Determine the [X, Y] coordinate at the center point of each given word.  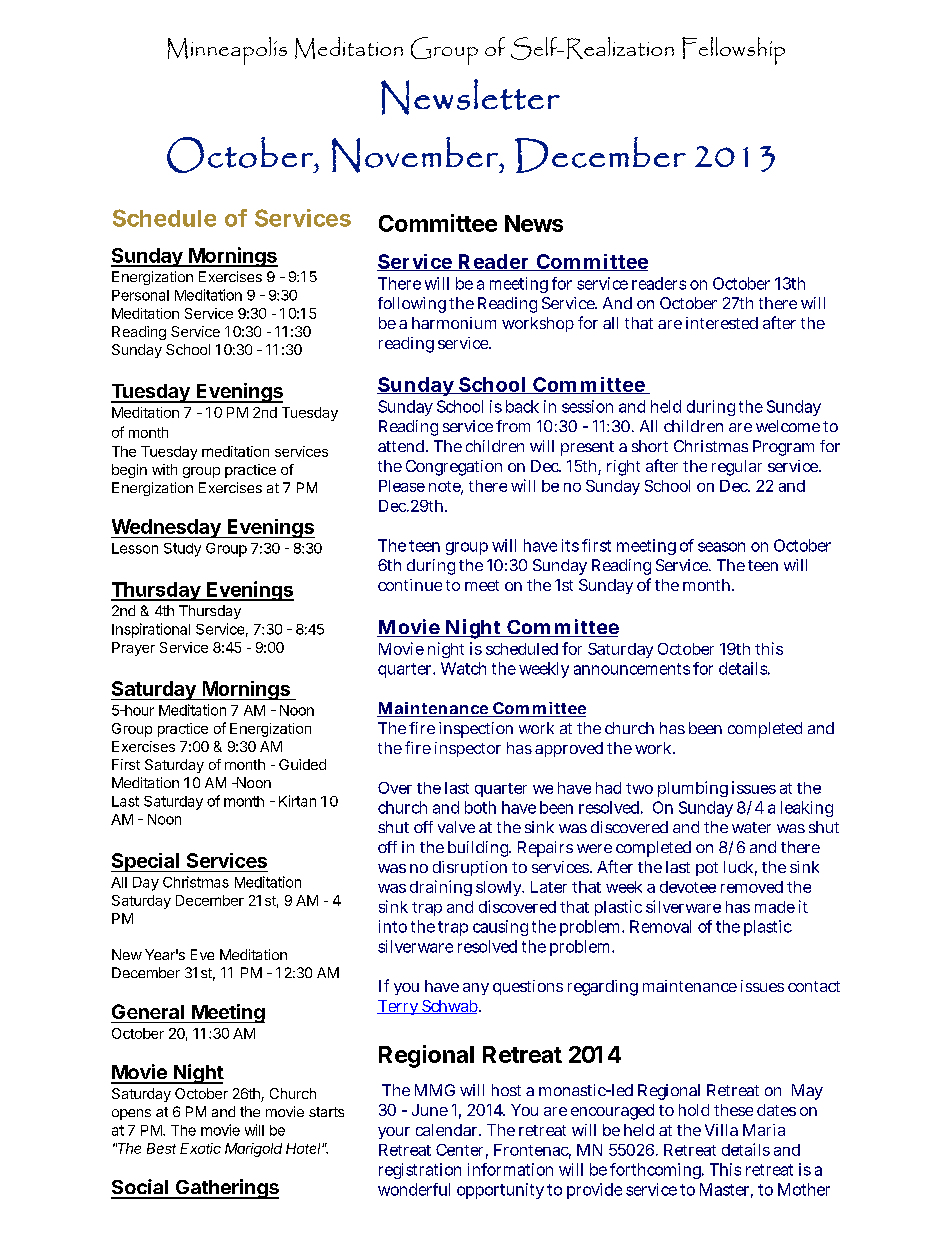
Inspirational [151, 630]
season [721, 547]
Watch [463, 668]
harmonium [454, 323]
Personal [140, 295]
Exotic [200, 1148]
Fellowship [733, 51]
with [164, 469]
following [412, 305]
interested [722, 323]
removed [752, 887]
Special [146, 862]
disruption [470, 868]
